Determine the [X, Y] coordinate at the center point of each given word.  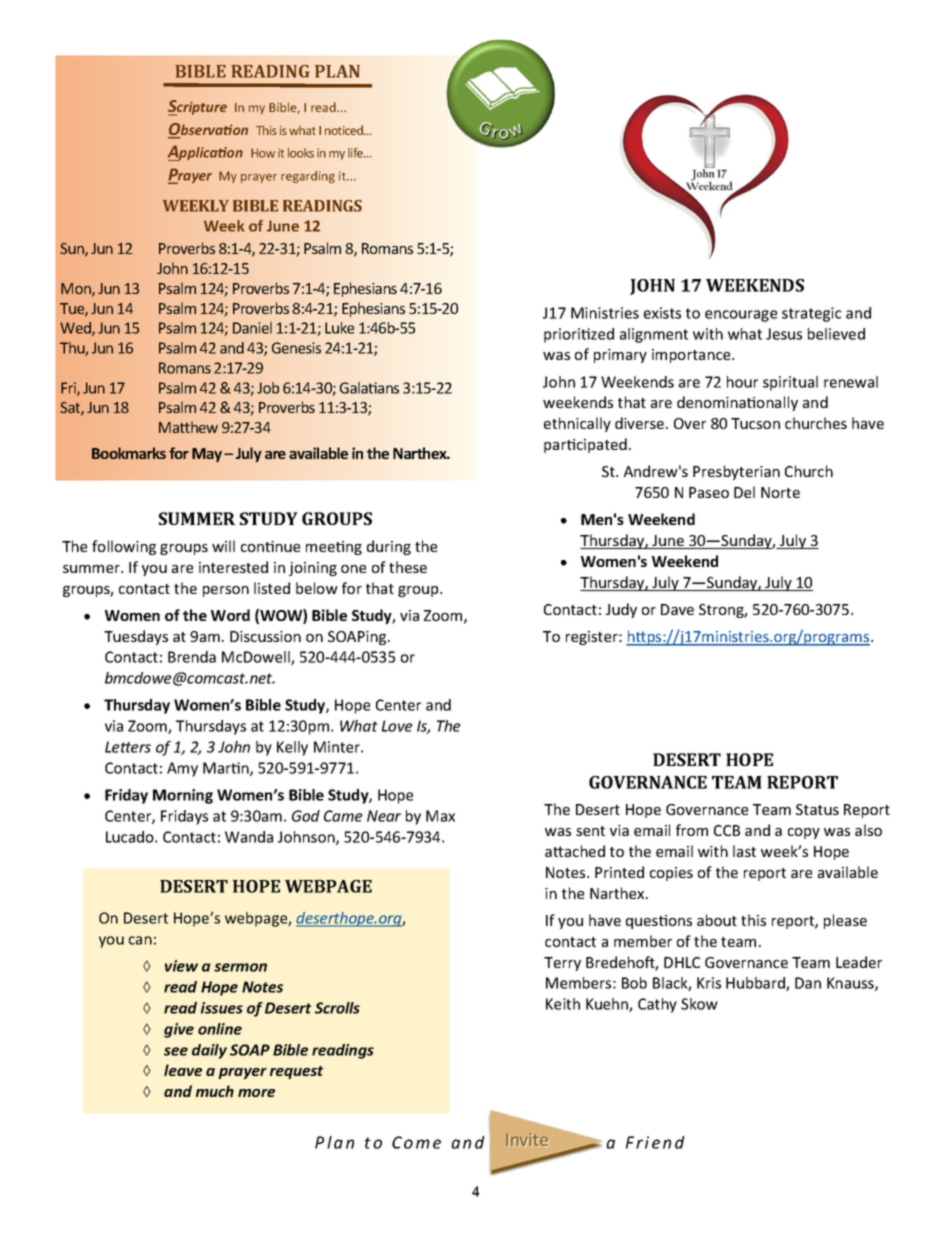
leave [183, 1070]
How [263, 153]
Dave [677, 609]
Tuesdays [136, 637]
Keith [563, 1004]
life [357, 153]
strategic [811, 314]
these [408, 567]
